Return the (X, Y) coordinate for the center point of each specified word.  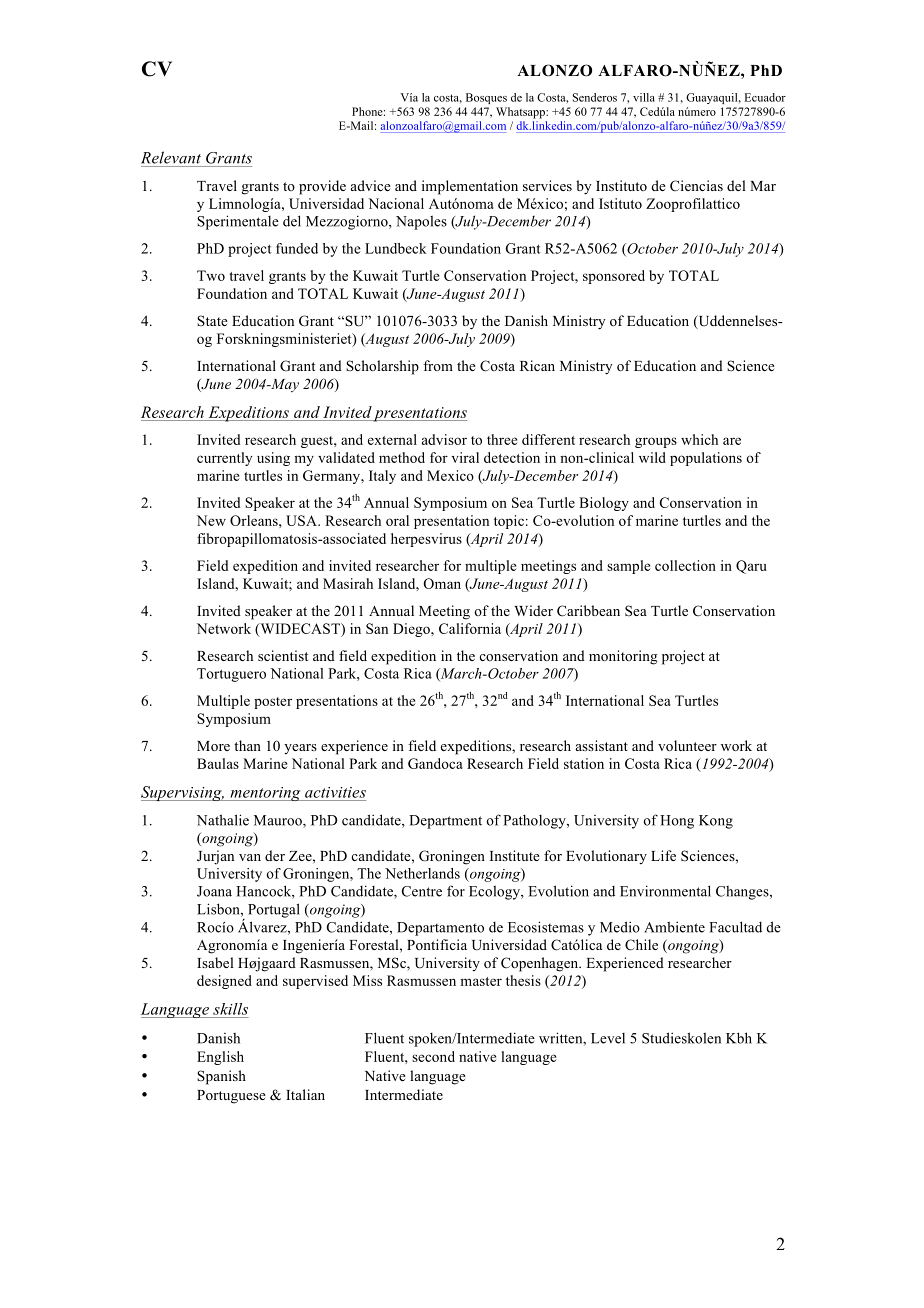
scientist (283, 655)
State (212, 320)
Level (608, 1038)
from (438, 365)
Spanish (221, 1077)
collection (685, 565)
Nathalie (223, 820)
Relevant (171, 157)
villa (644, 97)
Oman (442, 583)
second (433, 1056)
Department (445, 822)
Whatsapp (521, 113)
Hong (677, 822)
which (699, 439)
